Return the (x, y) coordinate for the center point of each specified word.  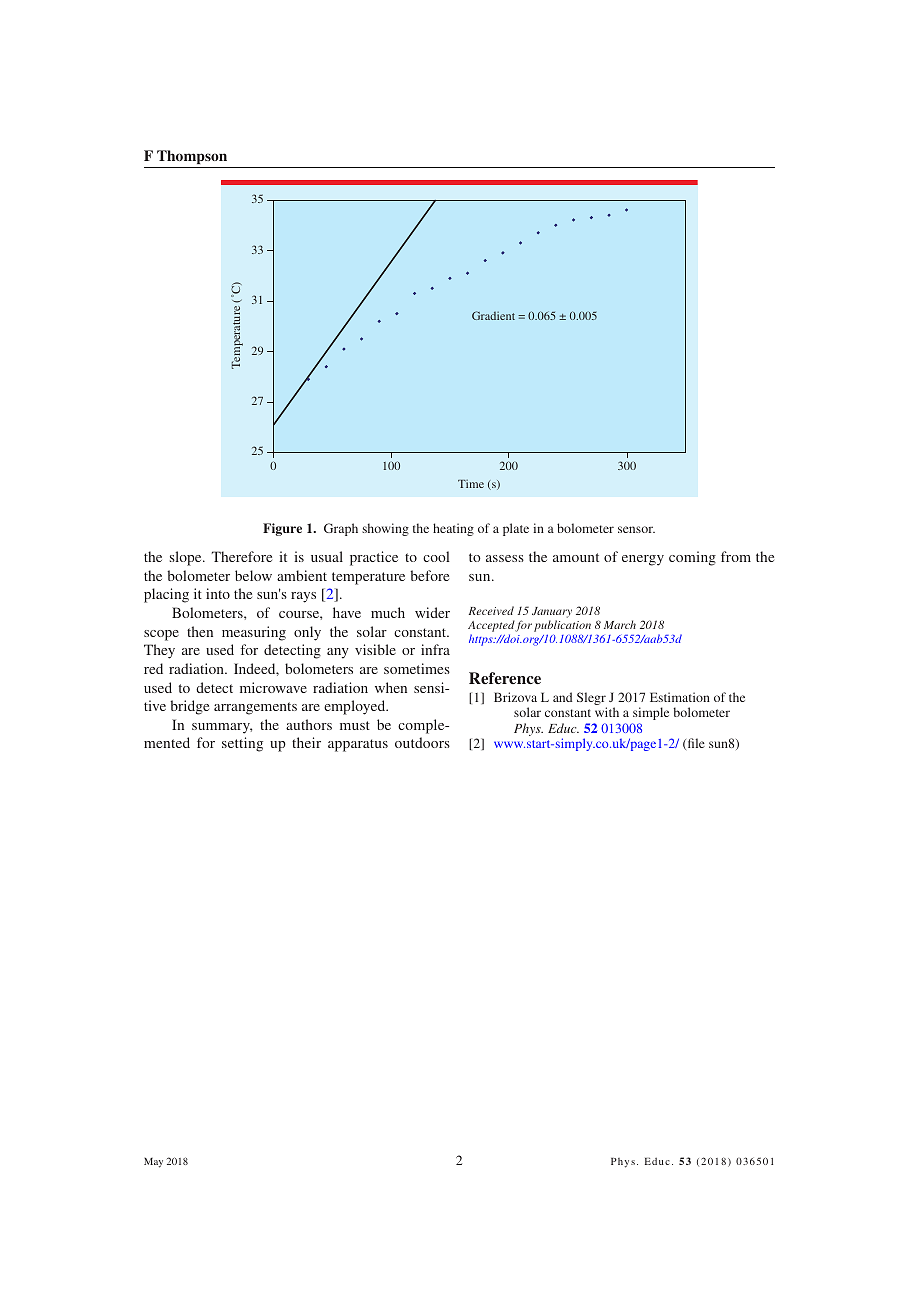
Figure (282, 529)
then (200, 631)
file (695, 744)
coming (692, 558)
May (153, 1163)
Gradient (493, 315)
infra (435, 649)
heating (453, 529)
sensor (636, 529)
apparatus (358, 745)
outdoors (422, 742)
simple (651, 713)
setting (242, 744)
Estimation (680, 697)
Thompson (192, 157)
